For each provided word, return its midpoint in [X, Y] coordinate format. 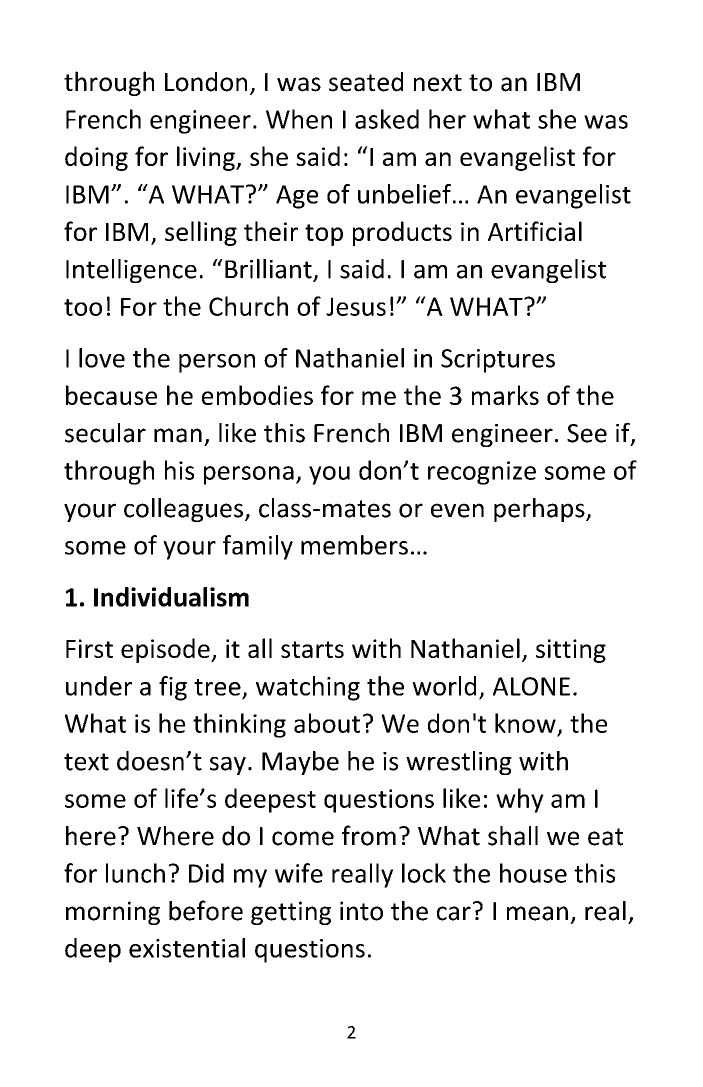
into [361, 911]
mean [537, 913]
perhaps [540, 510]
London [206, 82]
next [438, 83]
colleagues [183, 510]
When [299, 119]
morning [113, 913]
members [354, 545]
